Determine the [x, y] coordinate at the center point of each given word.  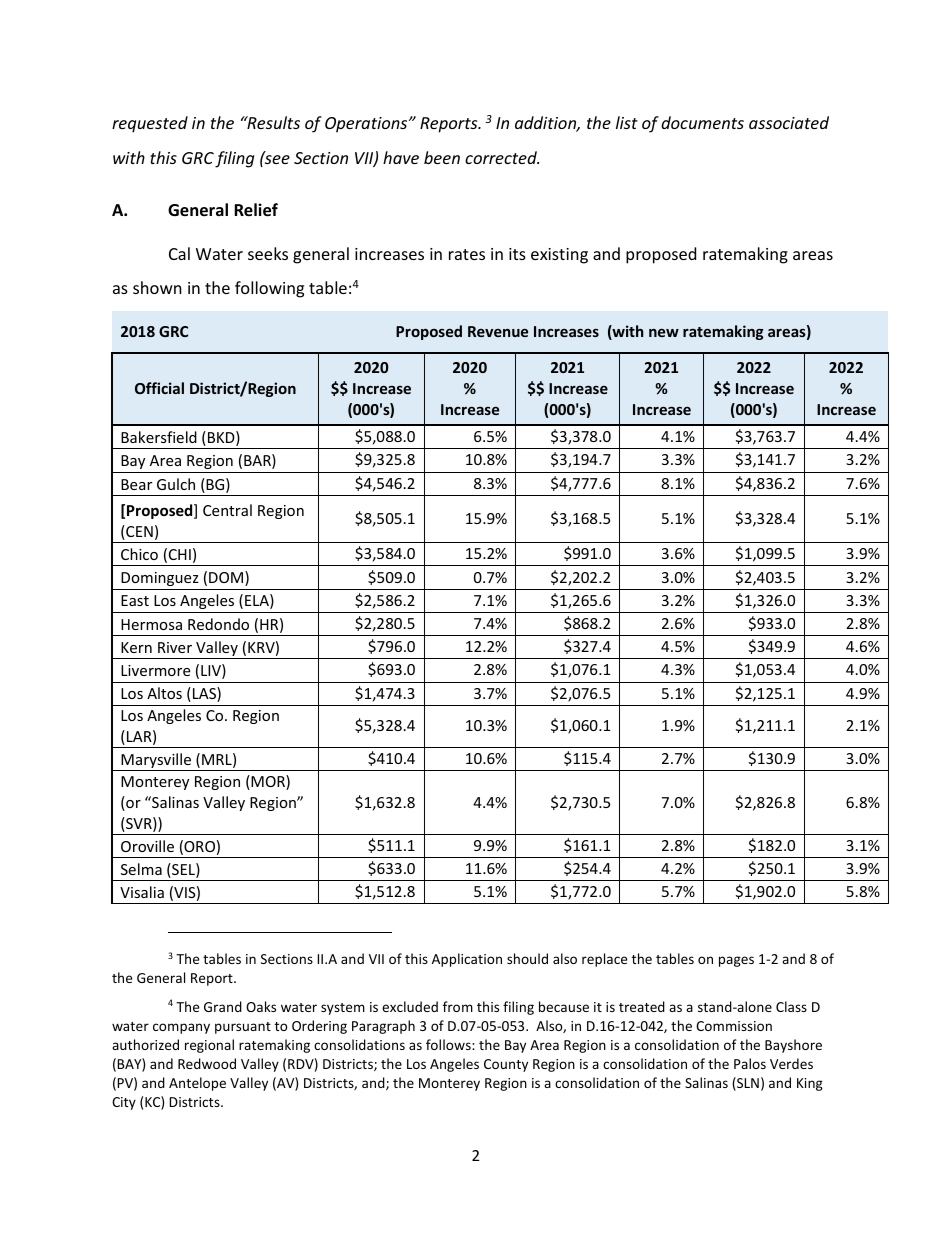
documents [702, 122]
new [664, 332]
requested [150, 124]
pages [736, 961]
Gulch [176, 484]
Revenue [498, 331]
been [442, 157]
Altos [164, 693]
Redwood [207, 1063]
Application [467, 960]
